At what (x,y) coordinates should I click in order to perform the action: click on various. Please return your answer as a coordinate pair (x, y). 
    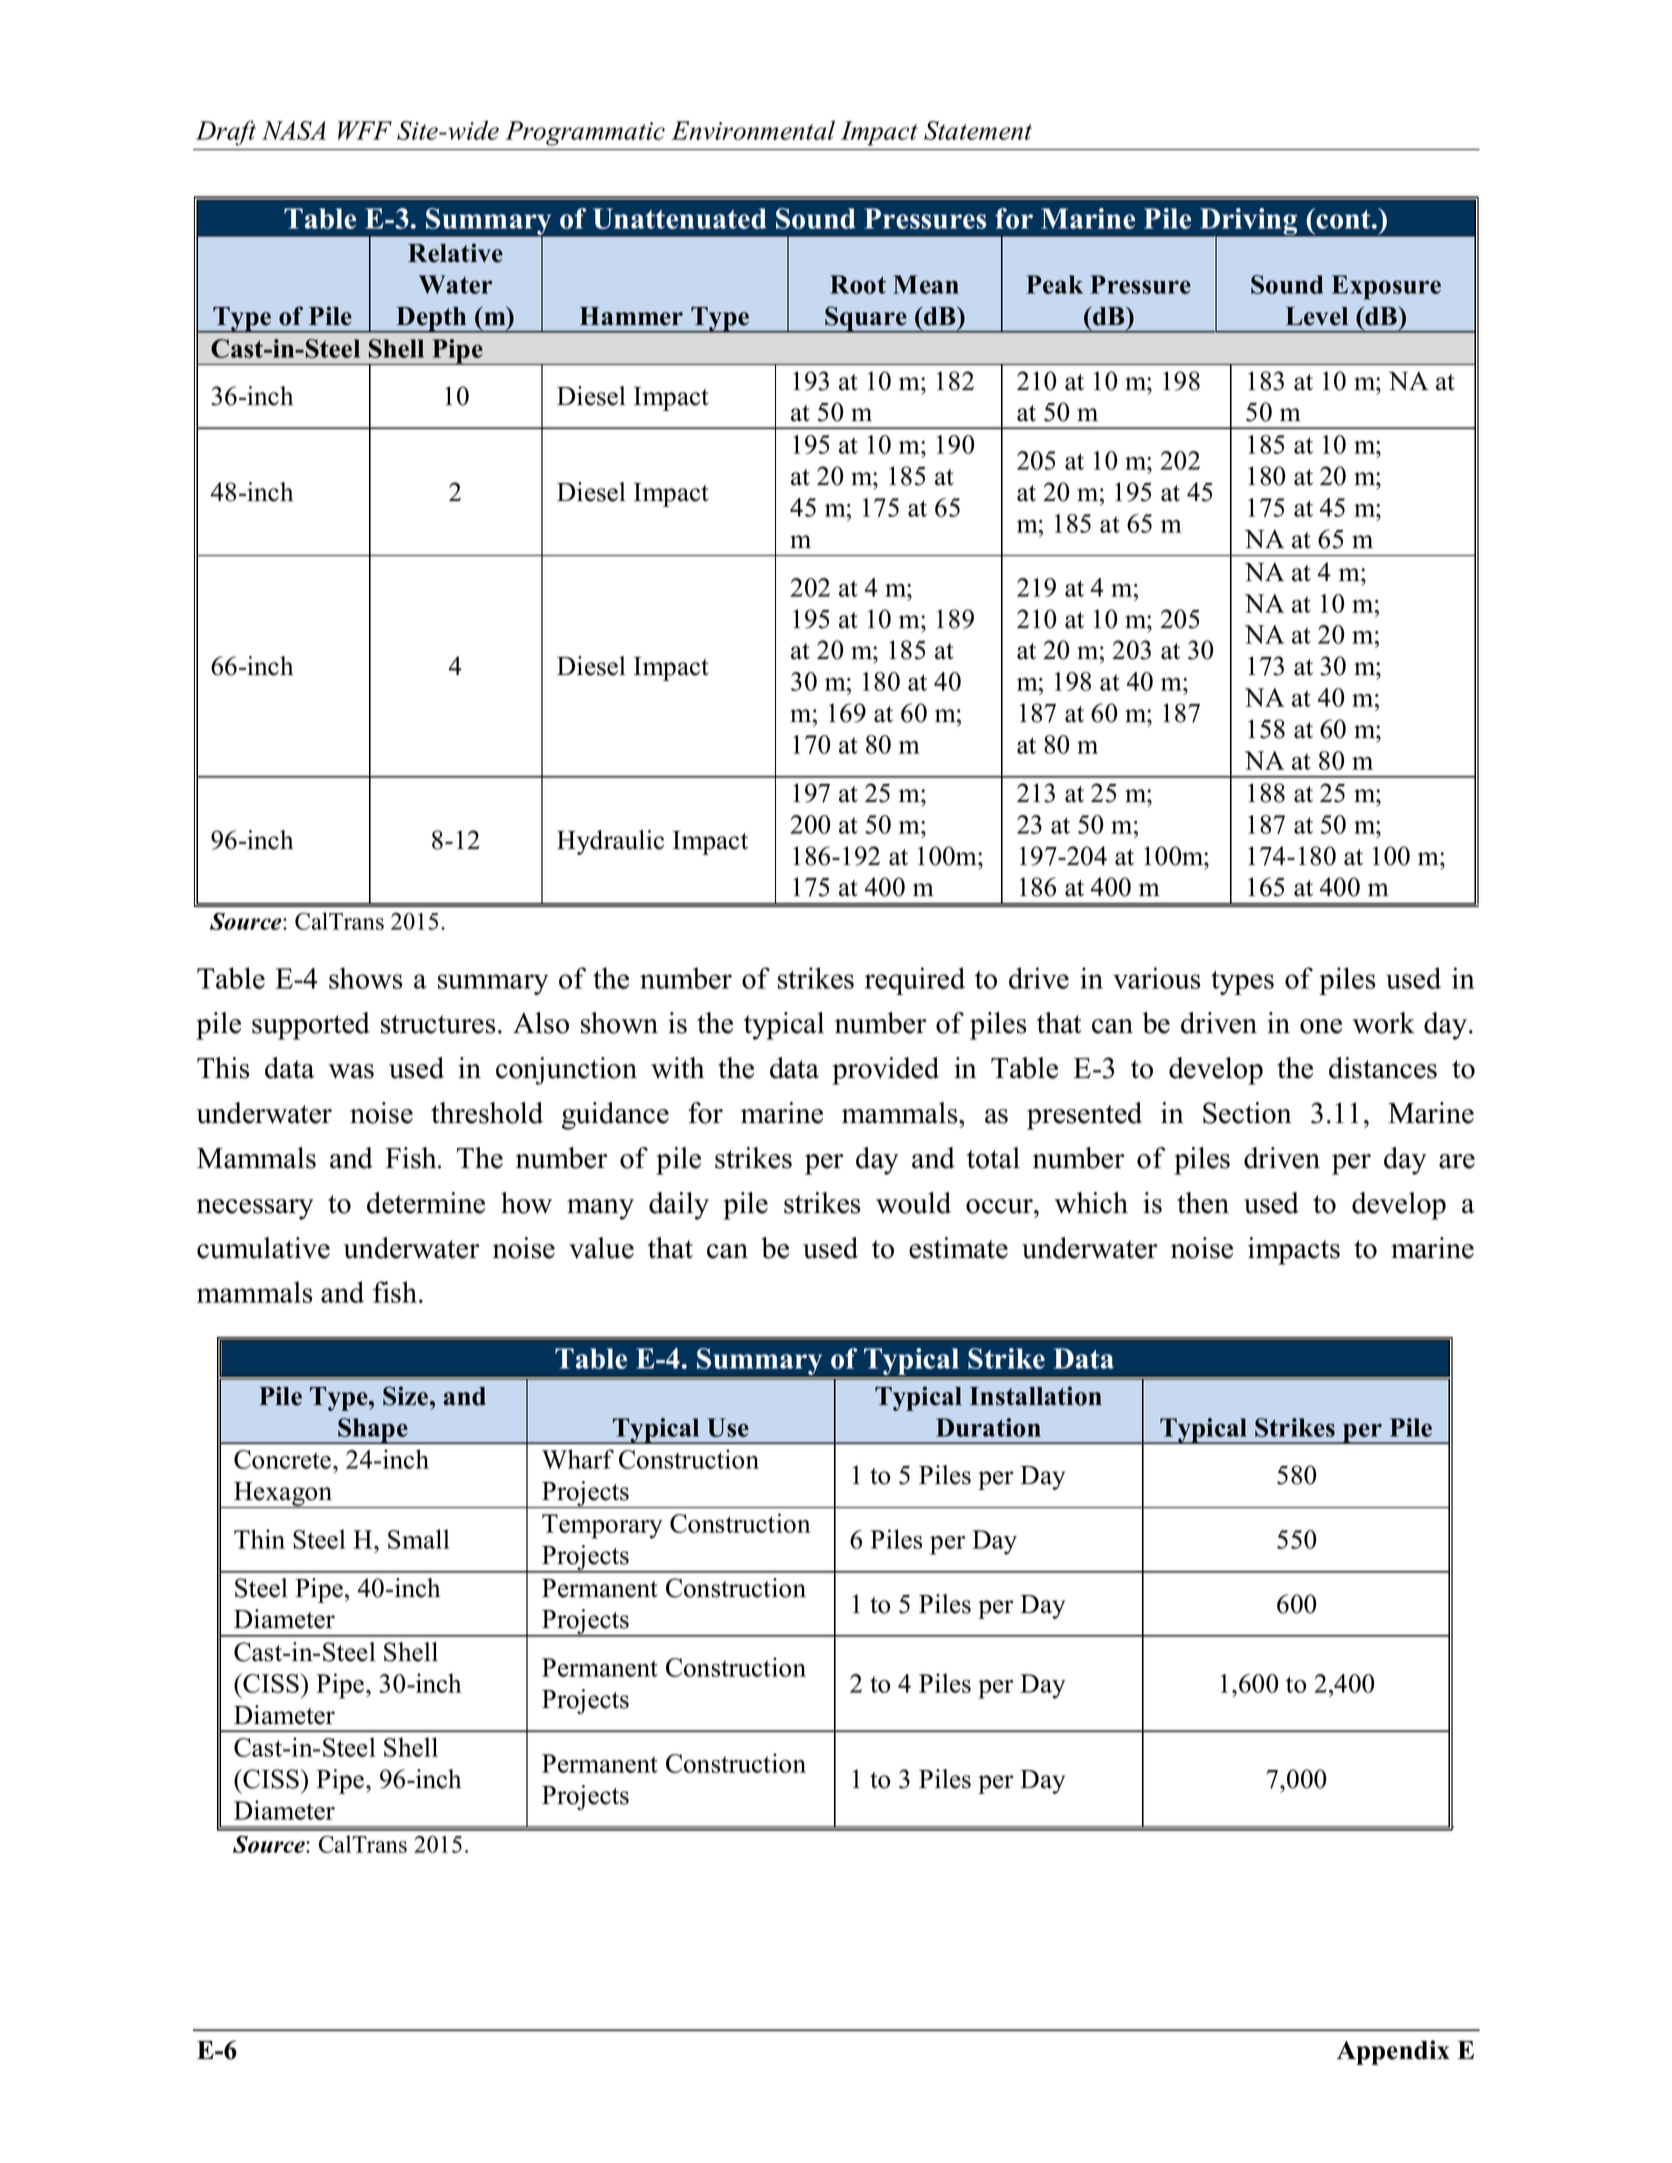
    Looking at the image, I should click on (1156, 978).
